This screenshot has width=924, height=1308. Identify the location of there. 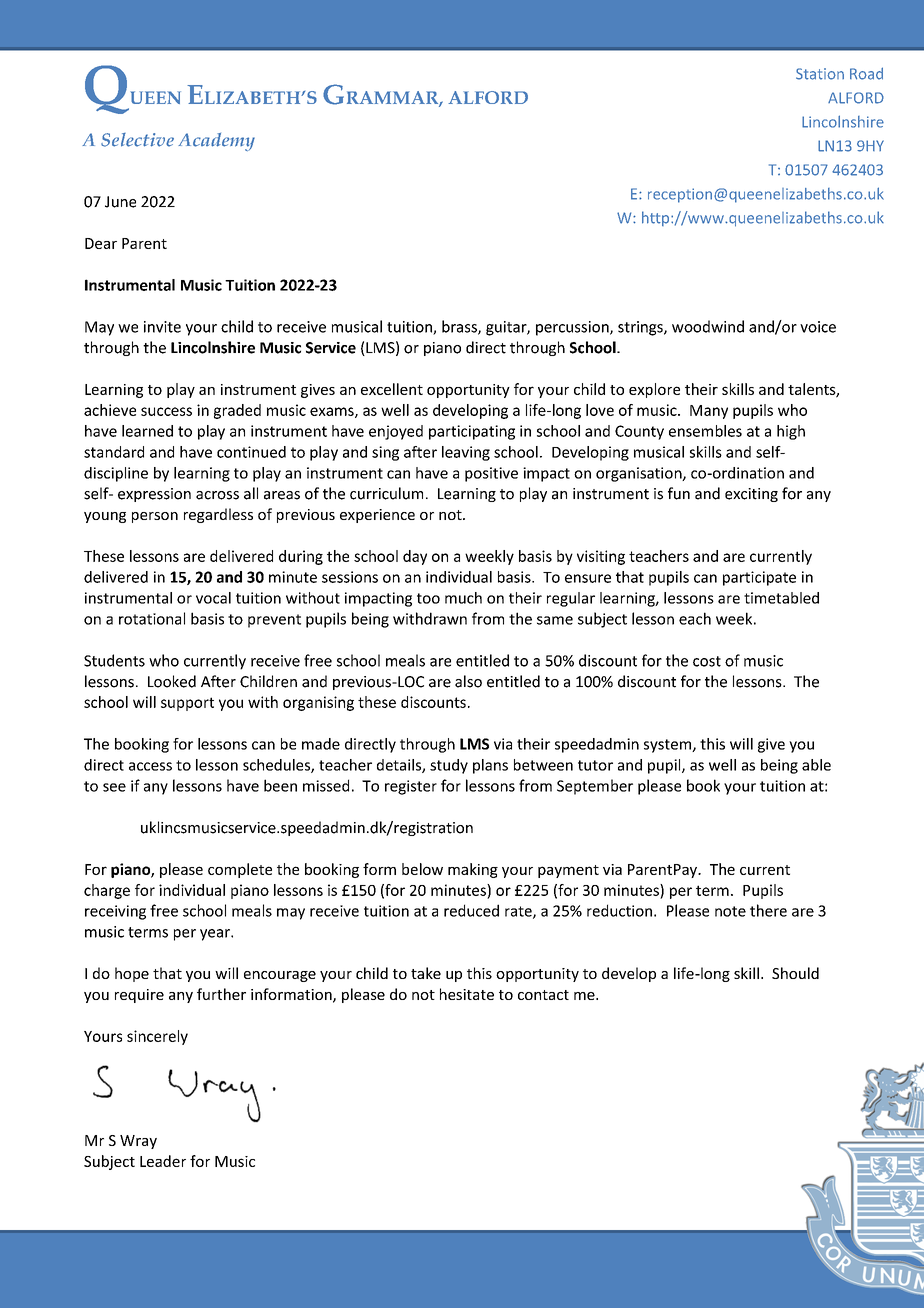
(768, 910).
